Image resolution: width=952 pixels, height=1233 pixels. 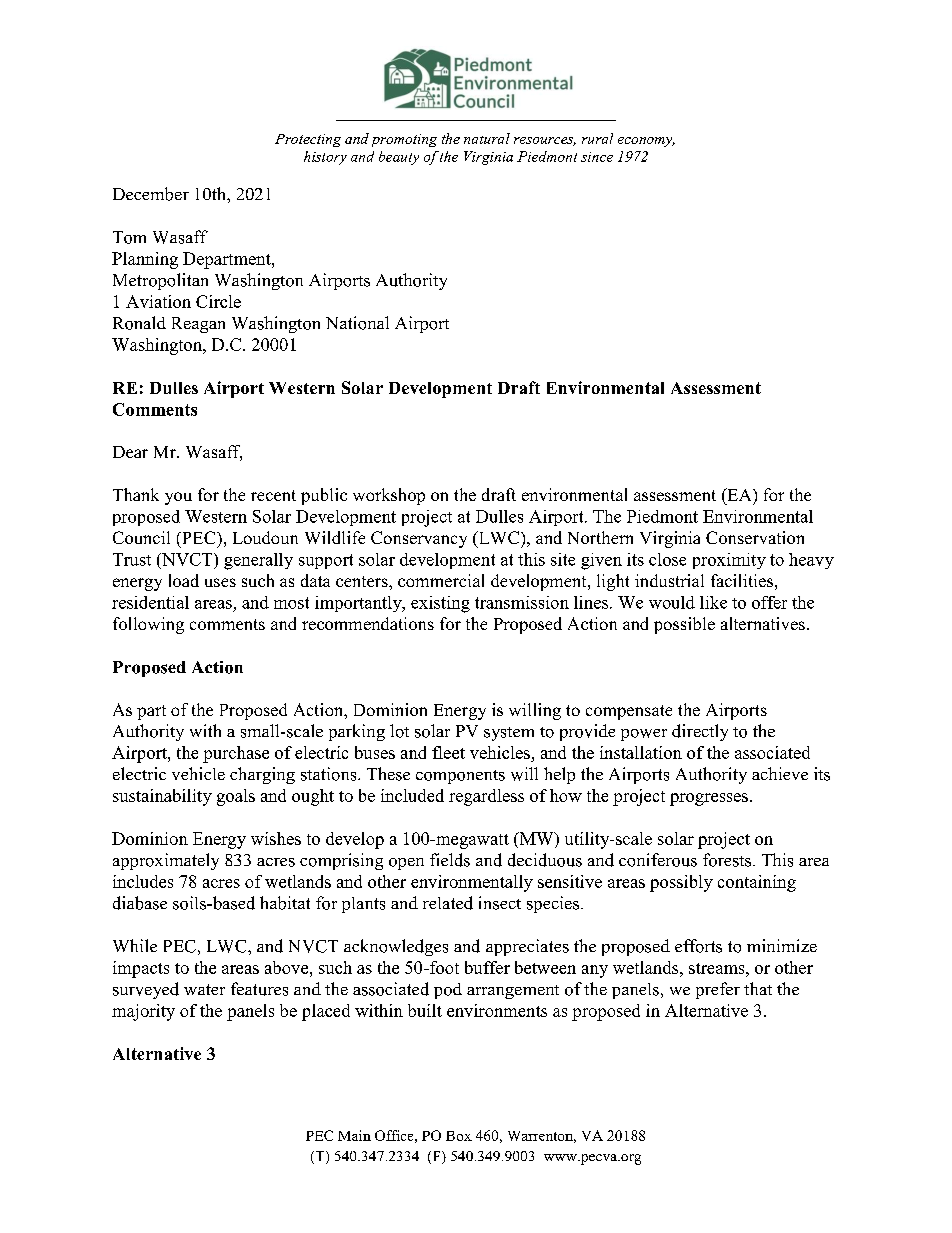 What do you see at coordinates (487, 138) in the document?
I see `natural` at bounding box center [487, 138].
